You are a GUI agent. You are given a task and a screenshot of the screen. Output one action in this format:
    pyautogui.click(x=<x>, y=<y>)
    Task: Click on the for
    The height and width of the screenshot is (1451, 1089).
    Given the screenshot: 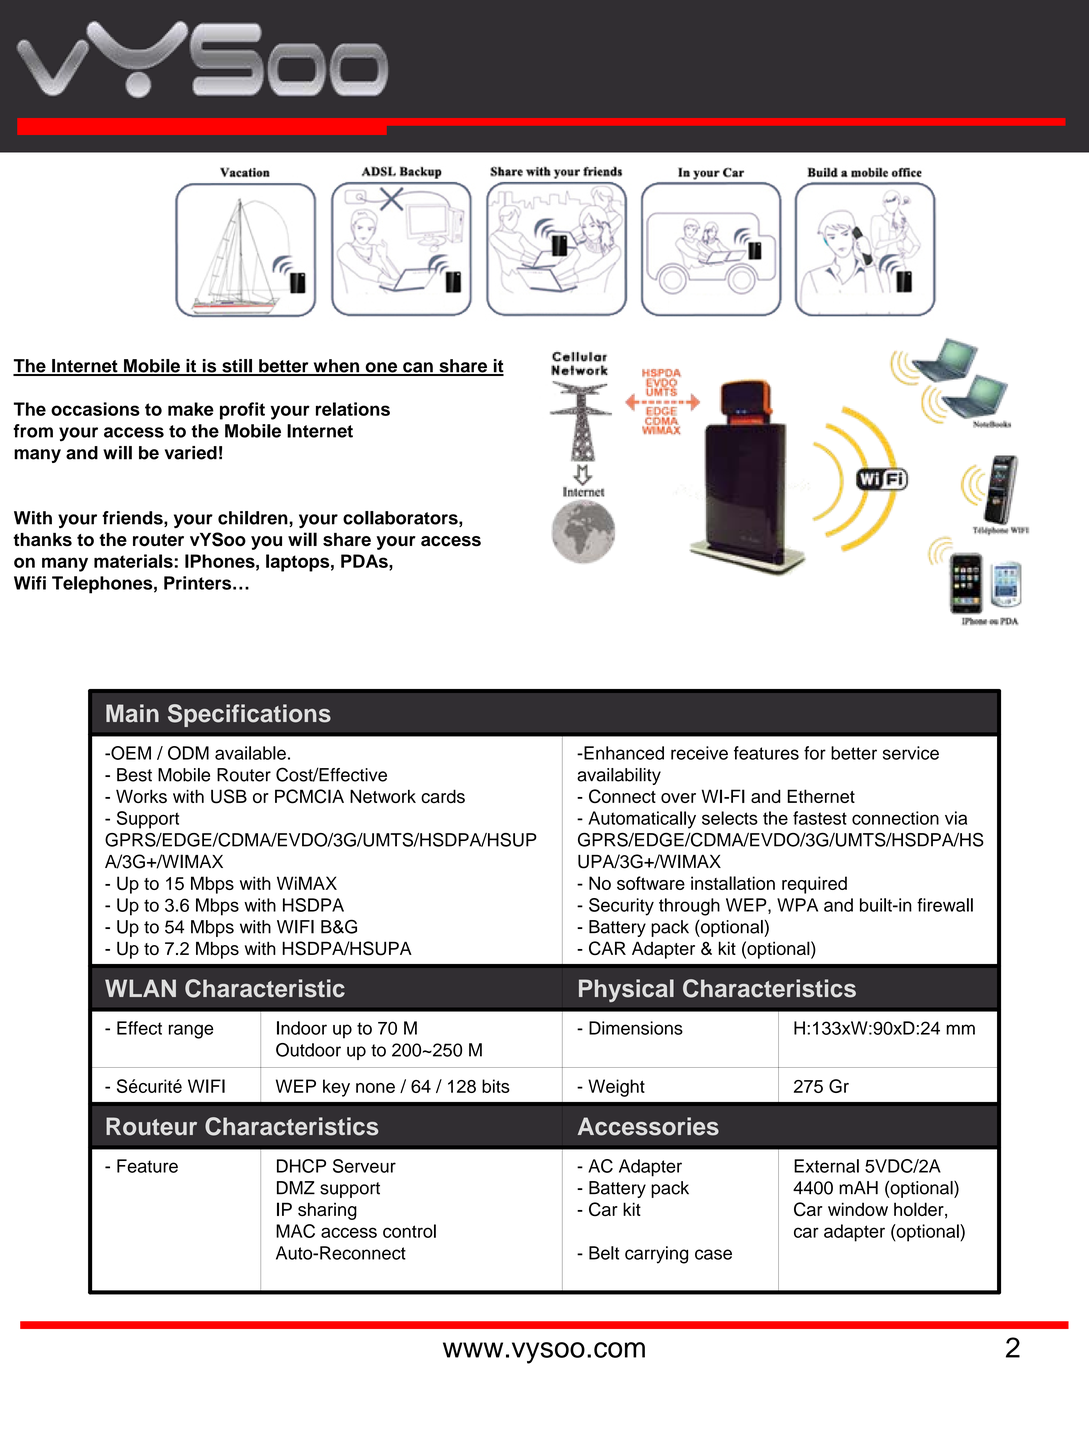 What is the action you would take?
    pyautogui.click(x=815, y=753)
